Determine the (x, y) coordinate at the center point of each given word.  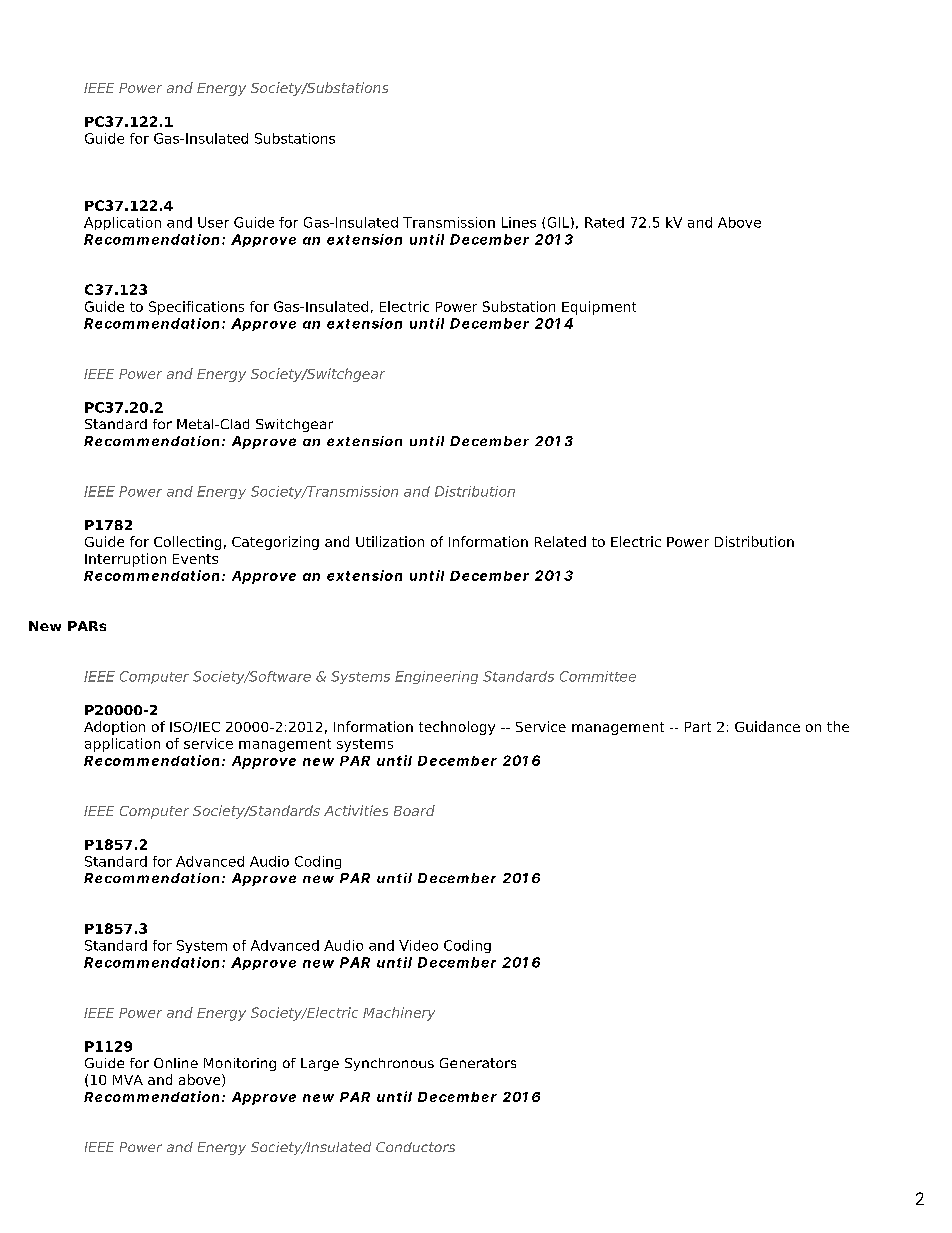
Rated (604, 222)
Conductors (415, 1147)
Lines (519, 222)
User (213, 222)
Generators (478, 1063)
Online (176, 1063)
